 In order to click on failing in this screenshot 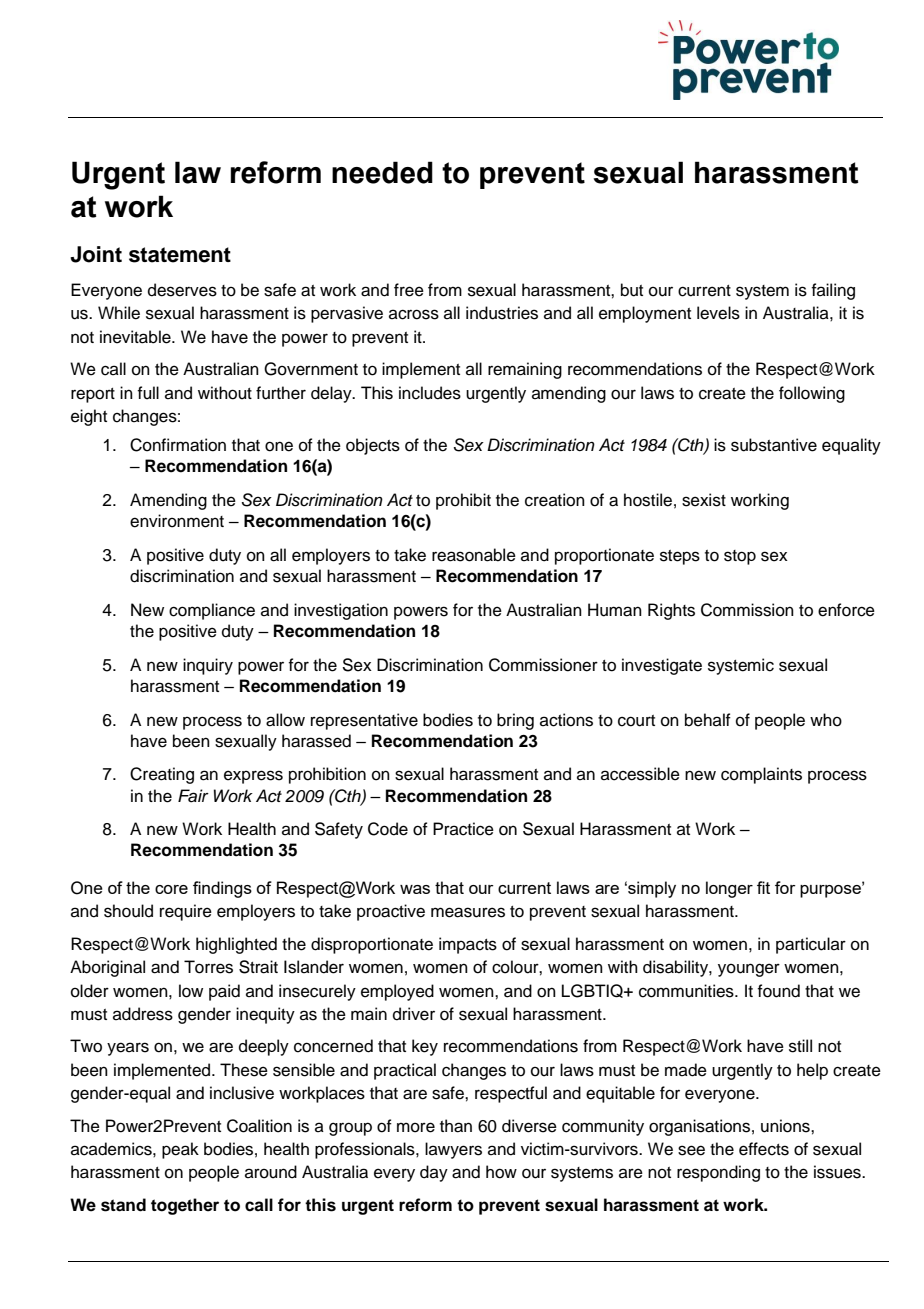, I will do `click(833, 291)`.
